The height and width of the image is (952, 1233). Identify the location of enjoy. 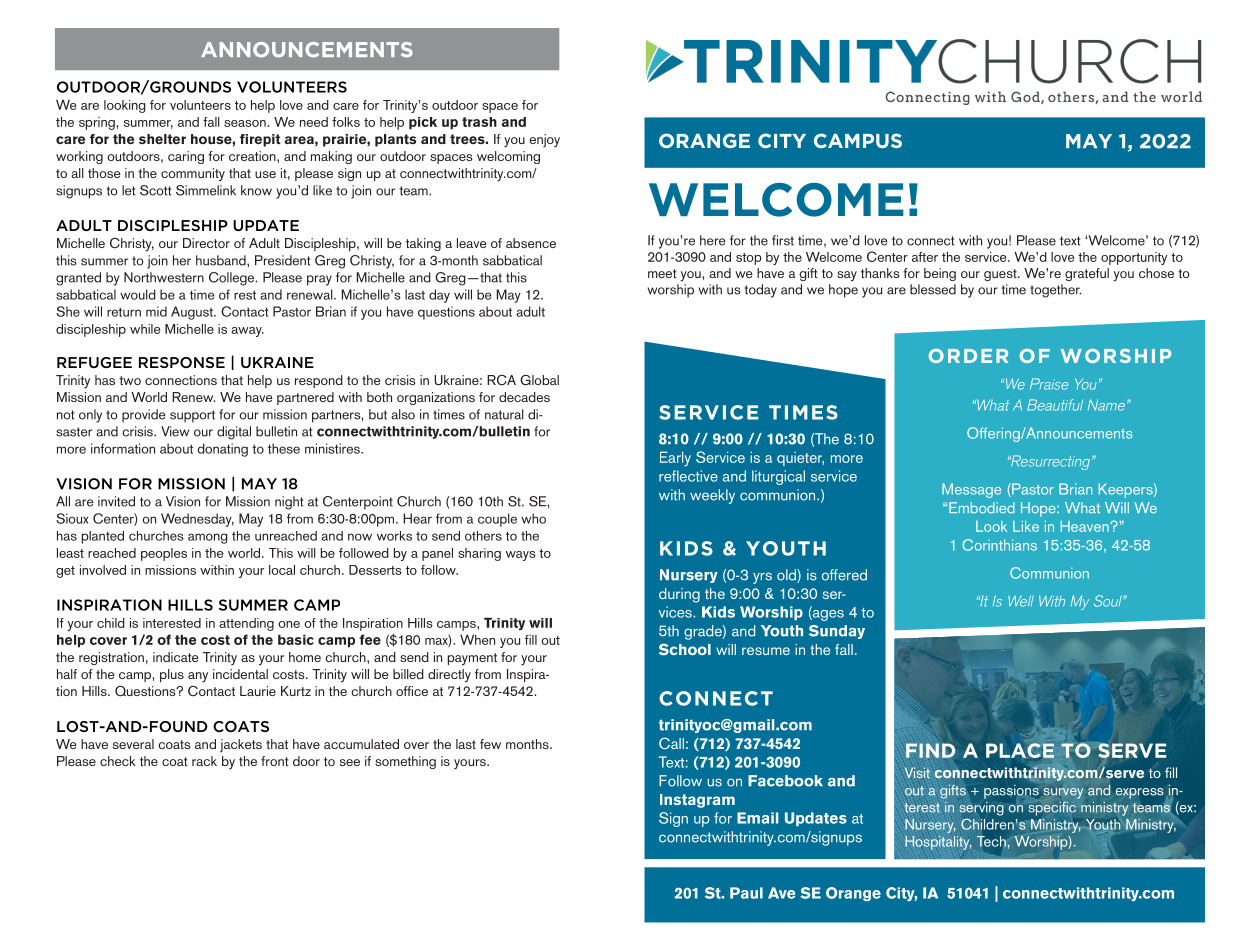
(544, 141).
